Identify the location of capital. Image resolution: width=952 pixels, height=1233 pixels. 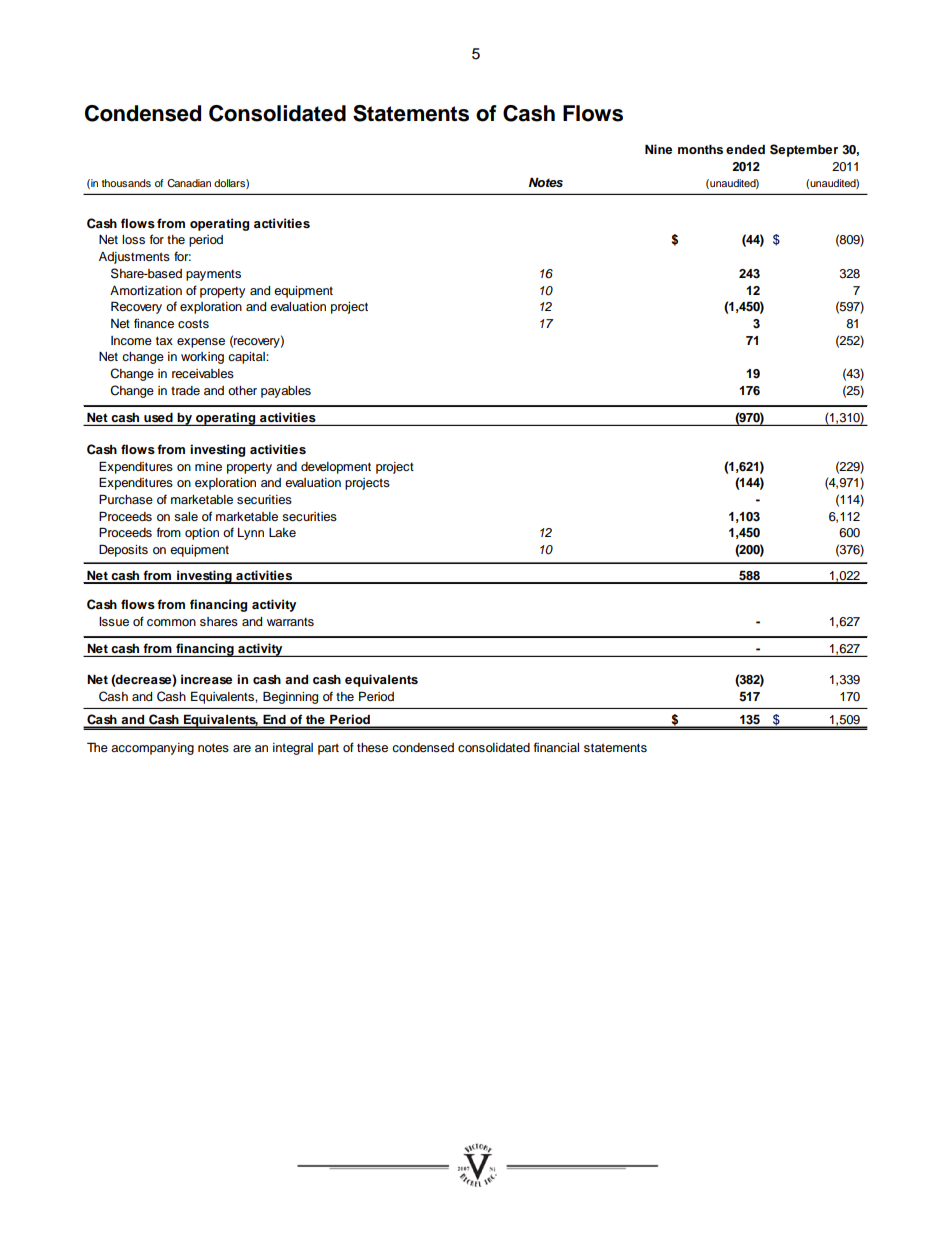
(247, 358).
